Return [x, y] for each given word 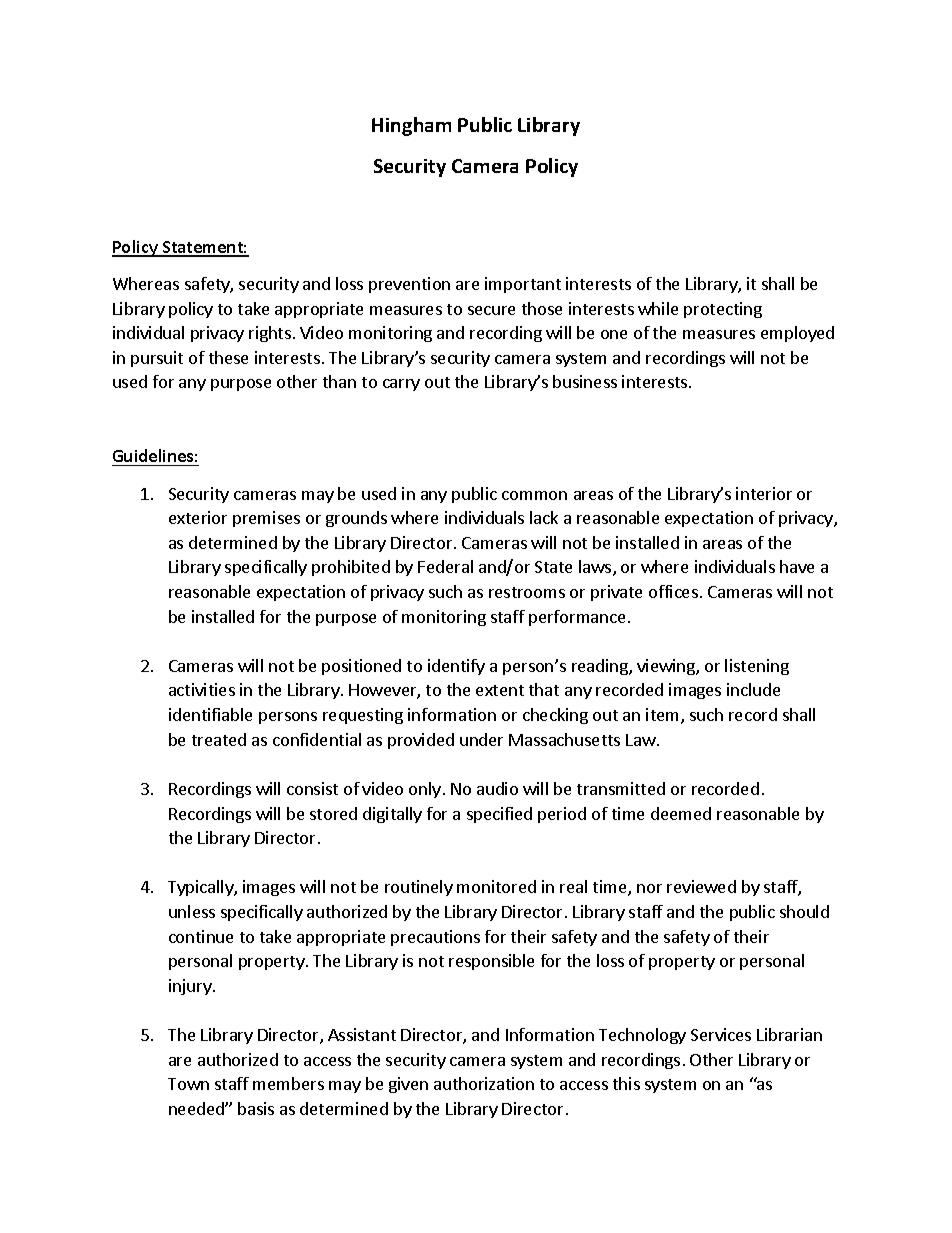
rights [270, 334]
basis [256, 1108]
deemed [681, 813]
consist [312, 788]
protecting [723, 310]
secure [491, 310]
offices [673, 591]
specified [499, 815]
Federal [445, 566]
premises [266, 519]
